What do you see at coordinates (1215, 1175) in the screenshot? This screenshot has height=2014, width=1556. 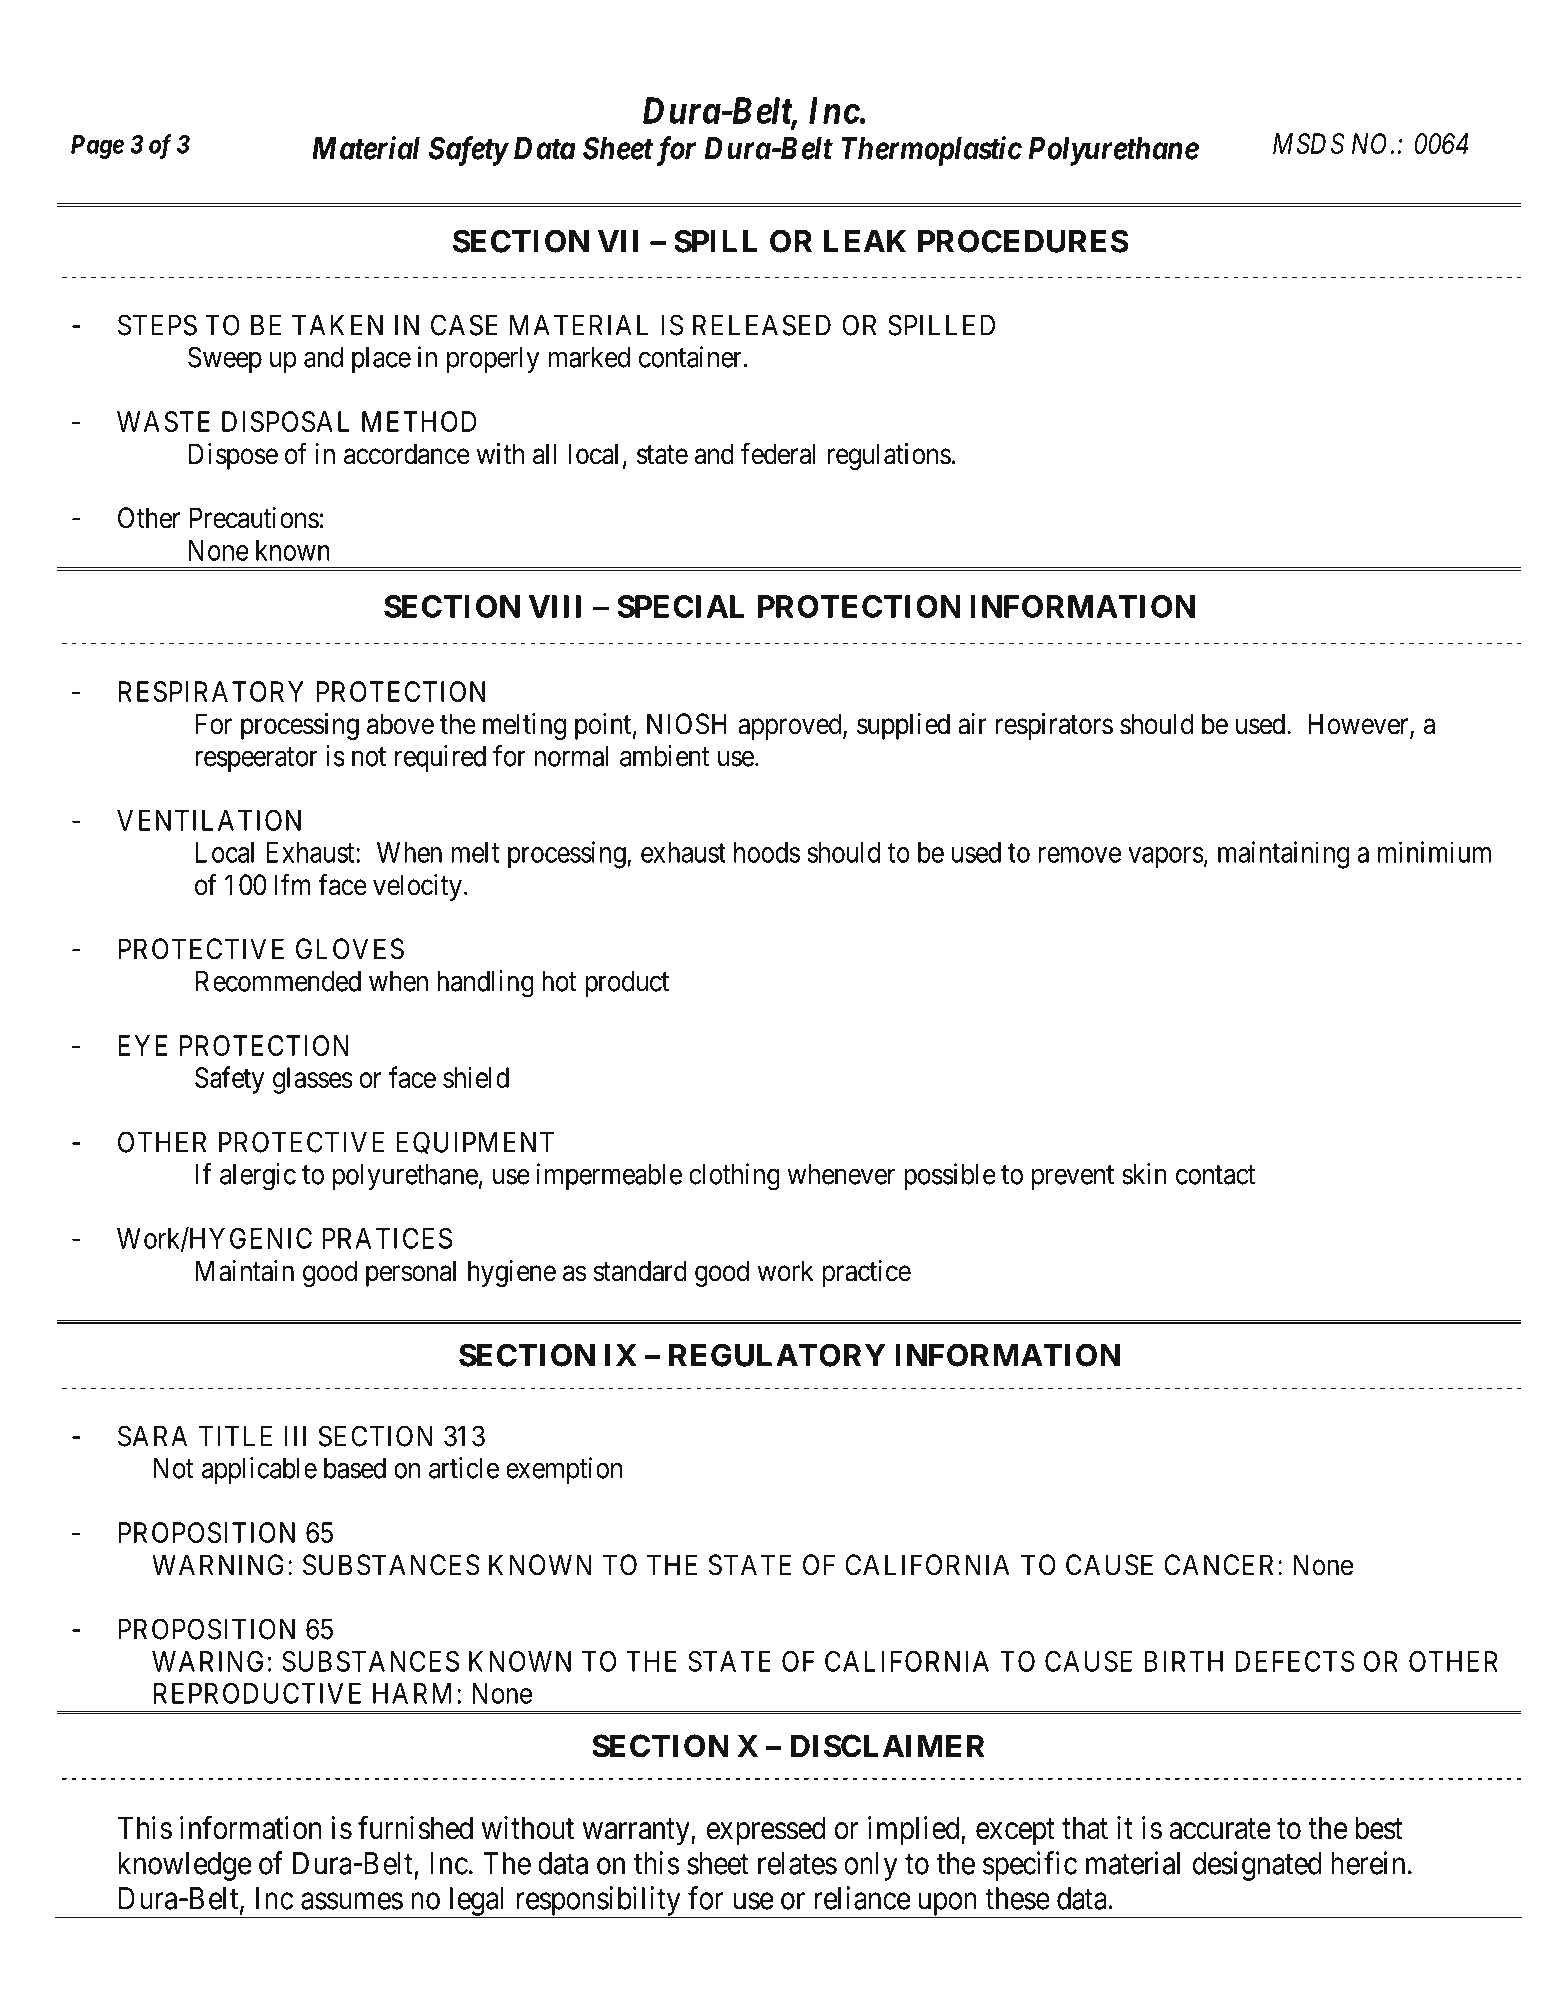 I see `contact` at bounding box center [1215, 1175].
